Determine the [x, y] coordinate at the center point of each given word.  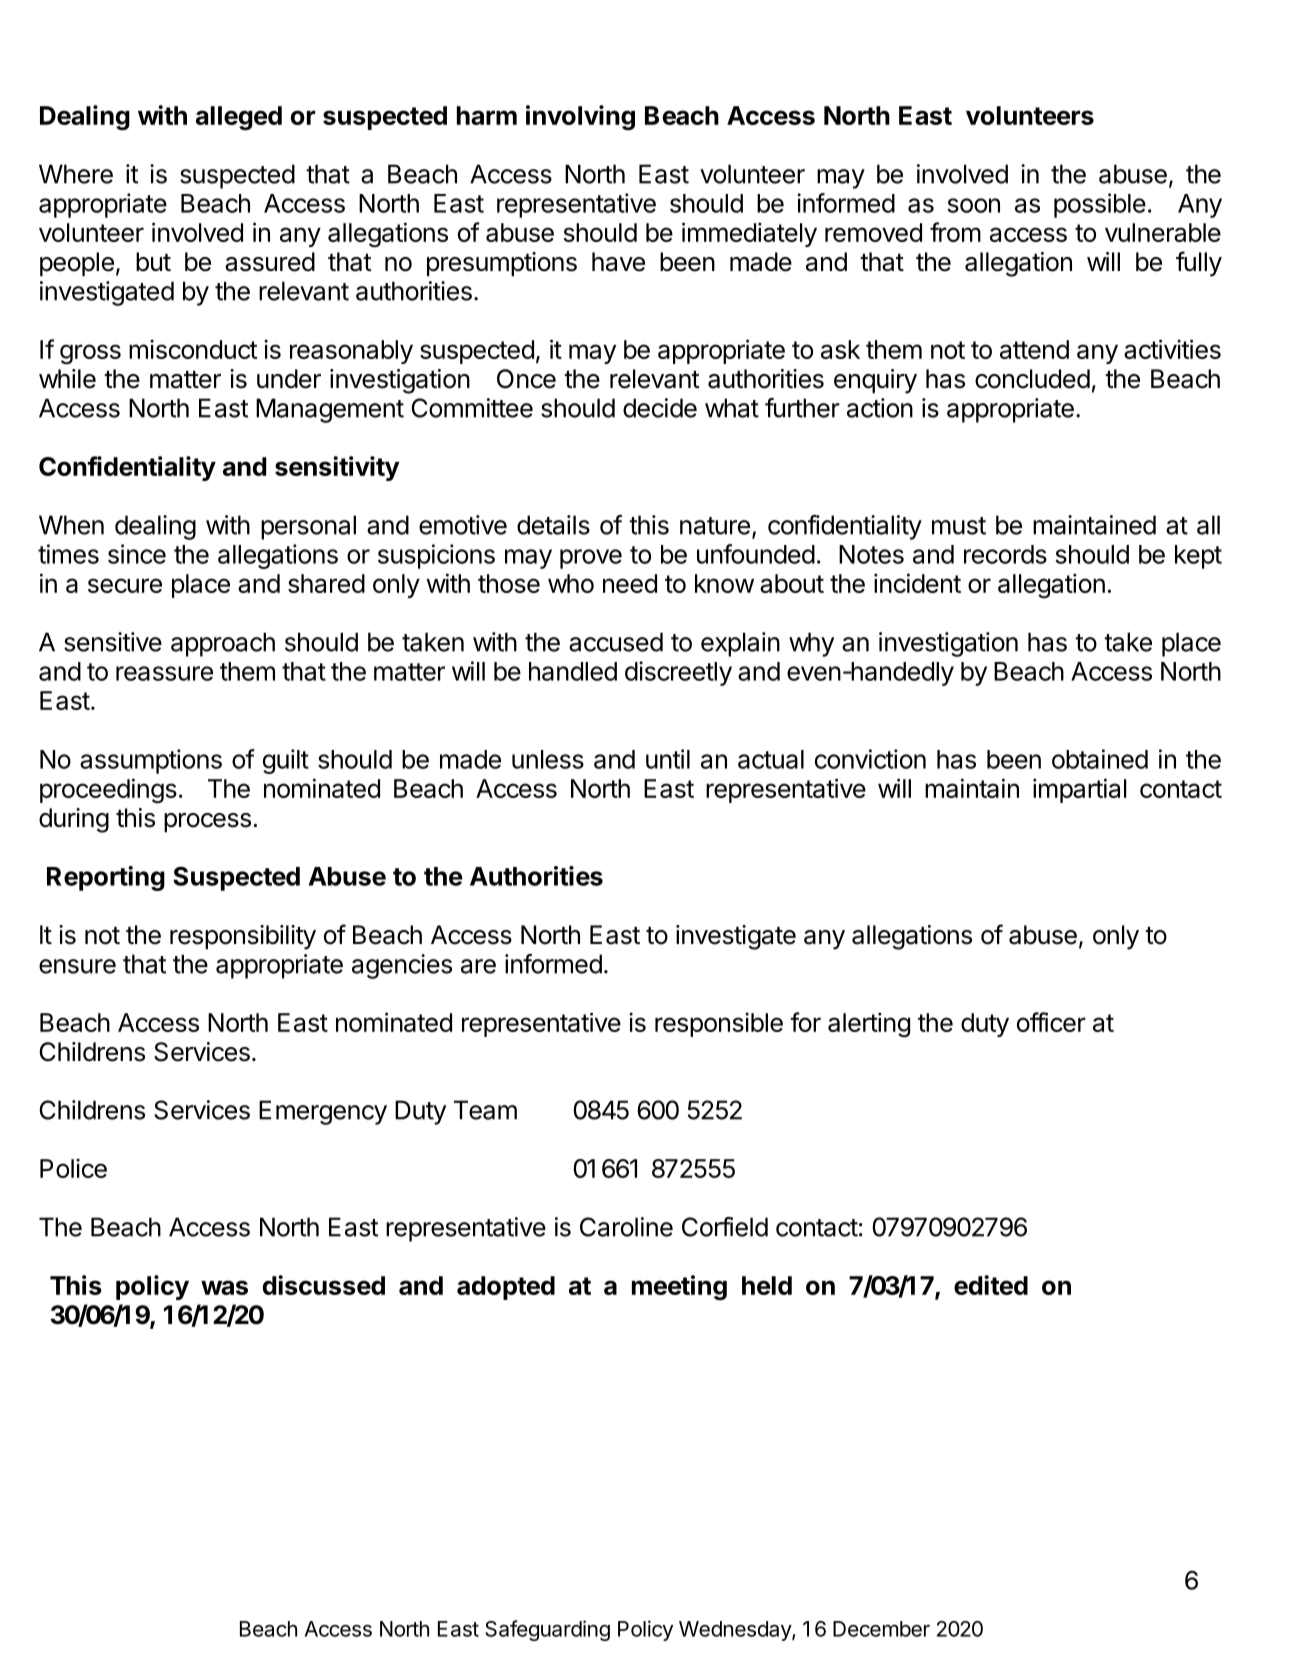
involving [580, 118]
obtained [1100, 759]
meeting [679, 1287]
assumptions [151, 761]
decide [660, 408]
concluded [1032, 379]
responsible [719, 1024]
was [224, 1287]
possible [1100, 205]
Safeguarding [547, 1630]
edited [991, 1285]
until [668, 759]
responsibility [243, 937]
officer [1051, 1022]
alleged [239, 118]
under [289, 379]
